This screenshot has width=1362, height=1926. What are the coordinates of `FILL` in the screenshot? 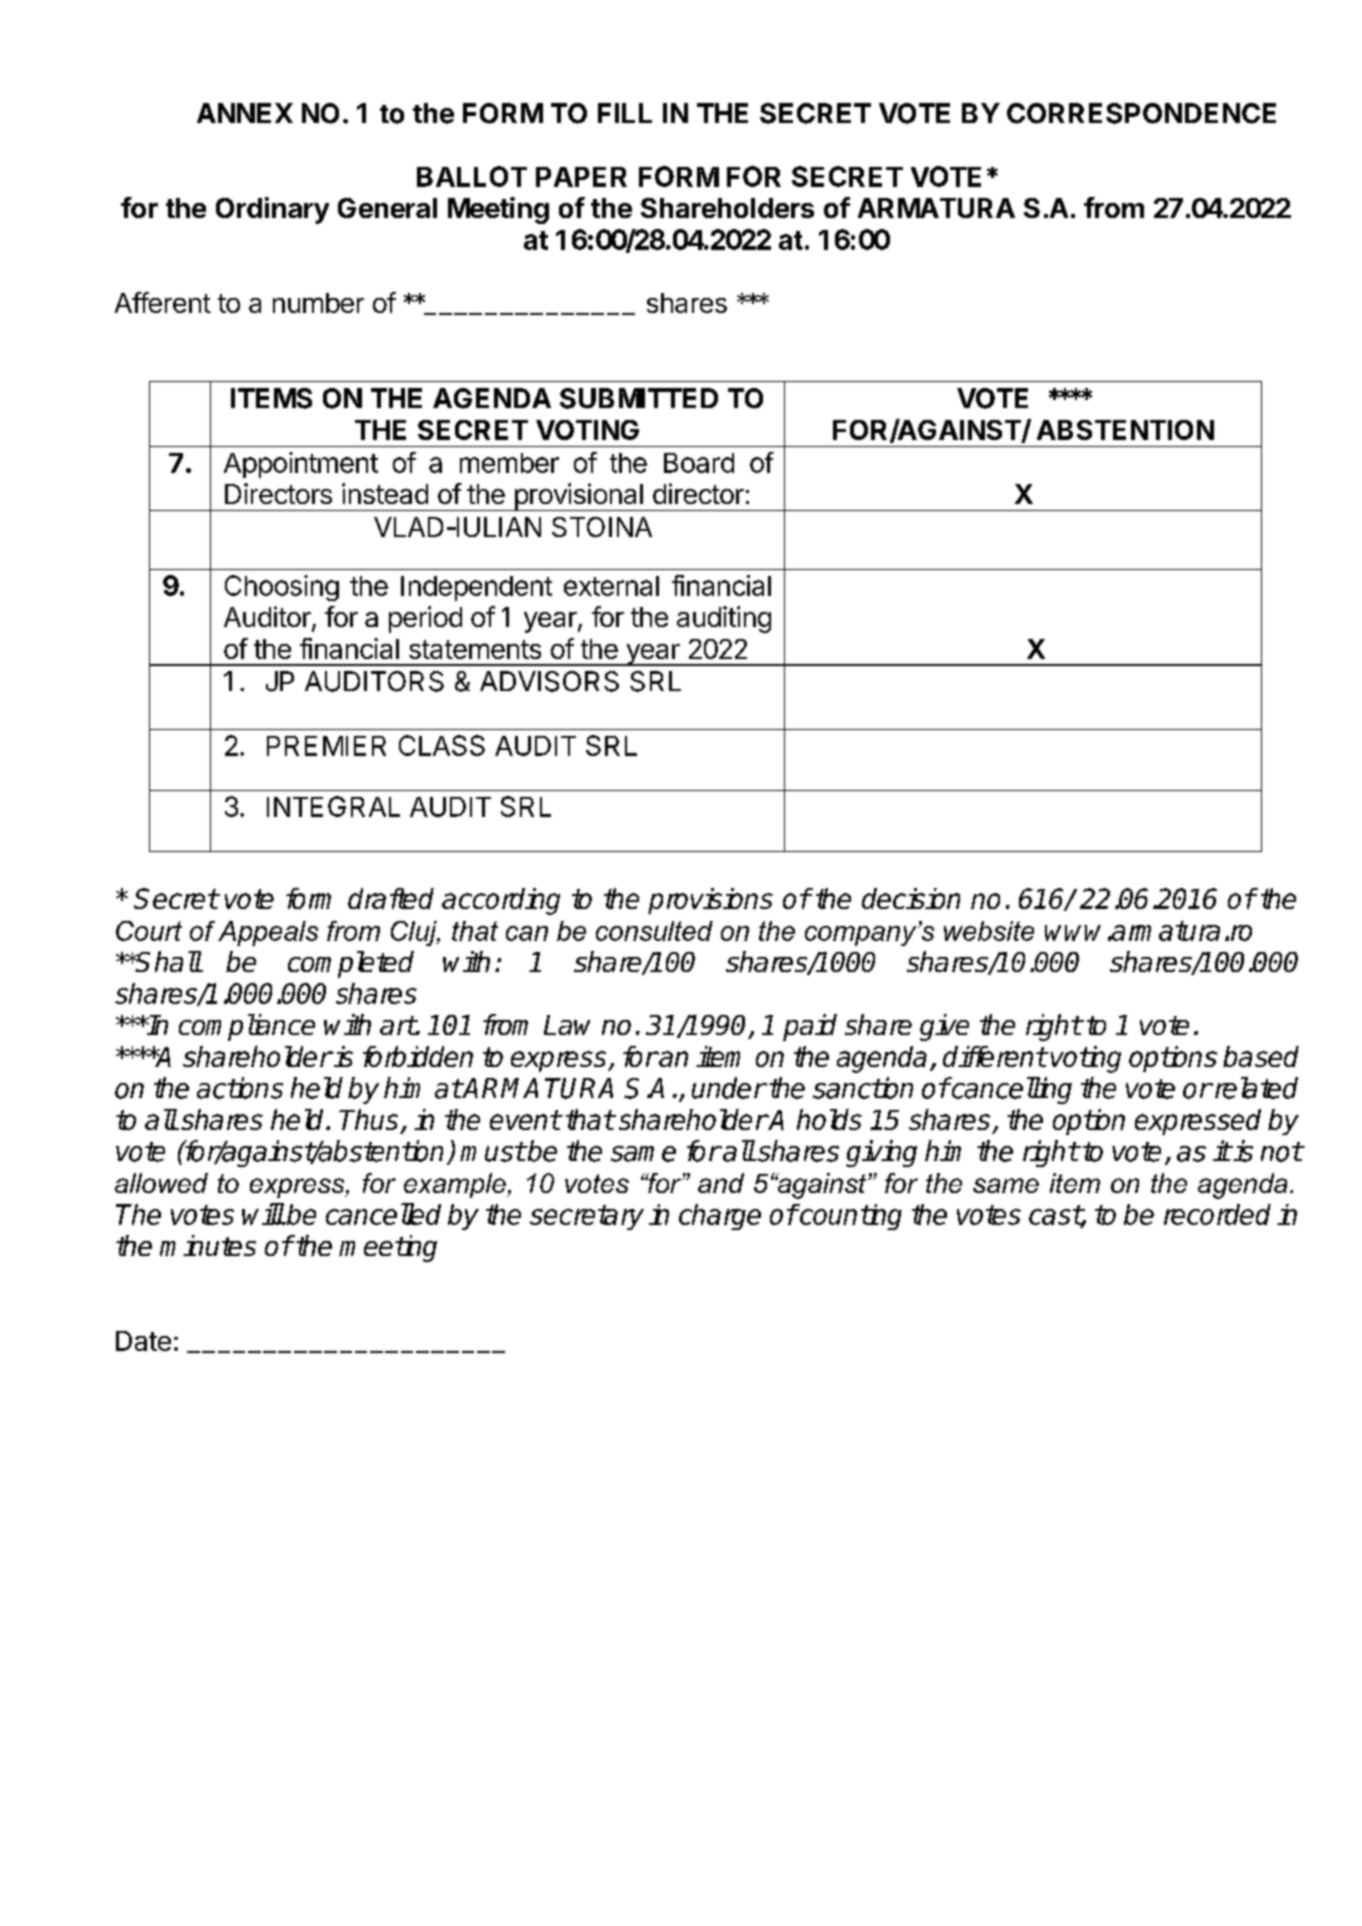 It's located at (625, 113).
